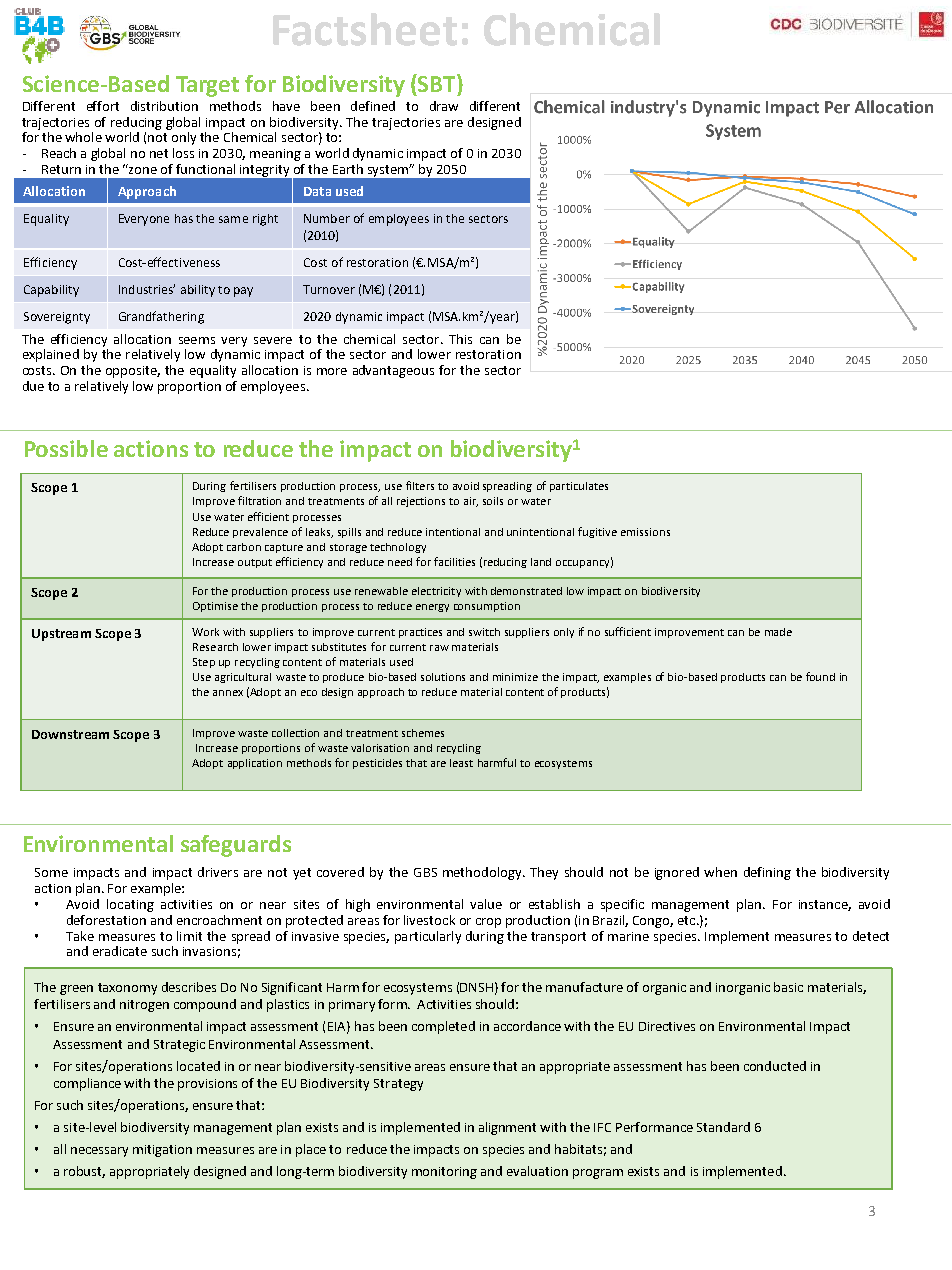 This page has width=952, height=1270. Describe the element at coordinates (444, 106) in the page. I see `draw` at that location.
